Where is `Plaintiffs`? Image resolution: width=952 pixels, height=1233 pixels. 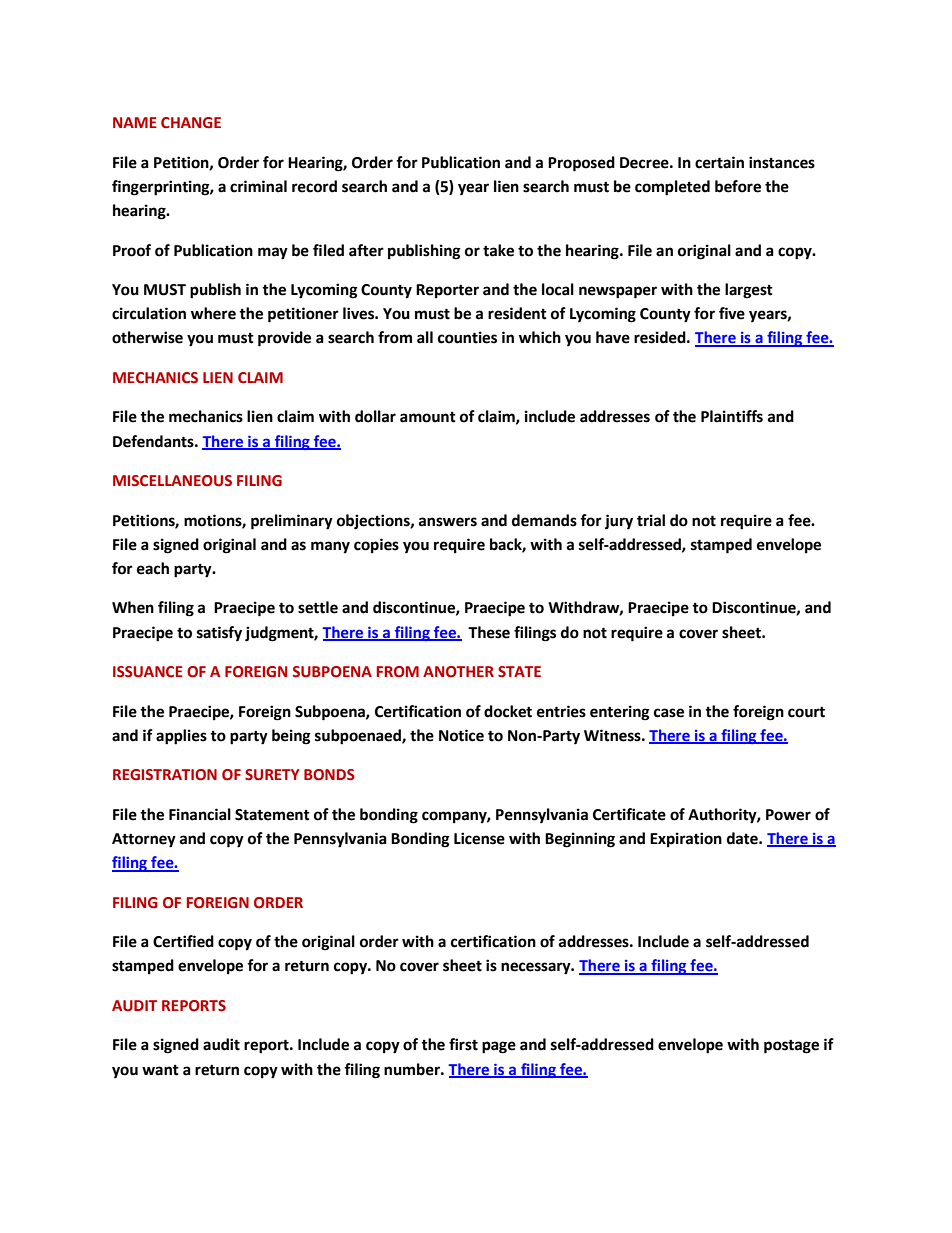
Plaintiffs is located at coordinates (732, 416).
